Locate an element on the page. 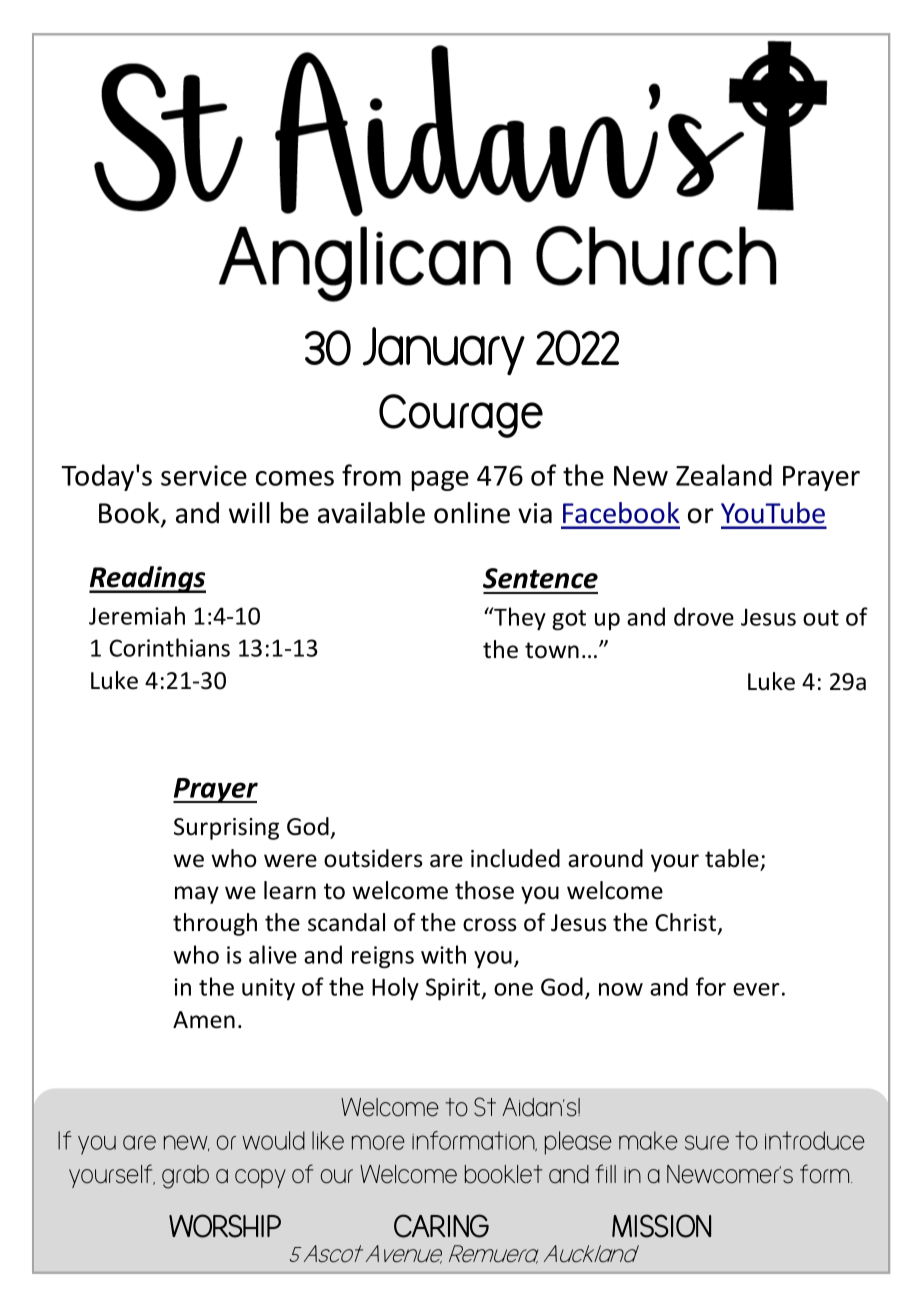 This image has height=1308, width=924. MISSION is located at coordinates (661, 1226).
